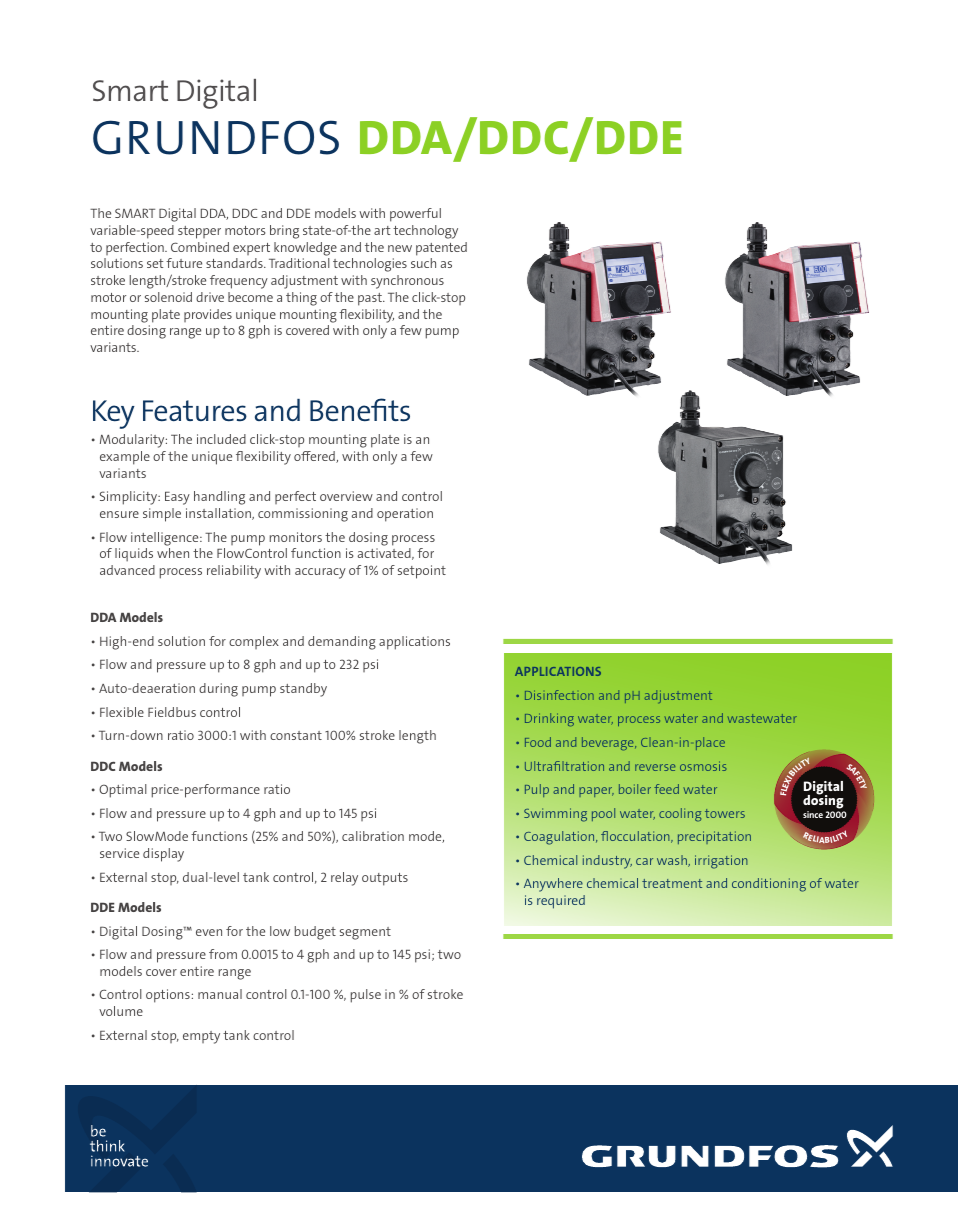  What do you see at coordinates (177, 498) in the screenshot?
I see `Easy` at bounding box center [177, 498].
